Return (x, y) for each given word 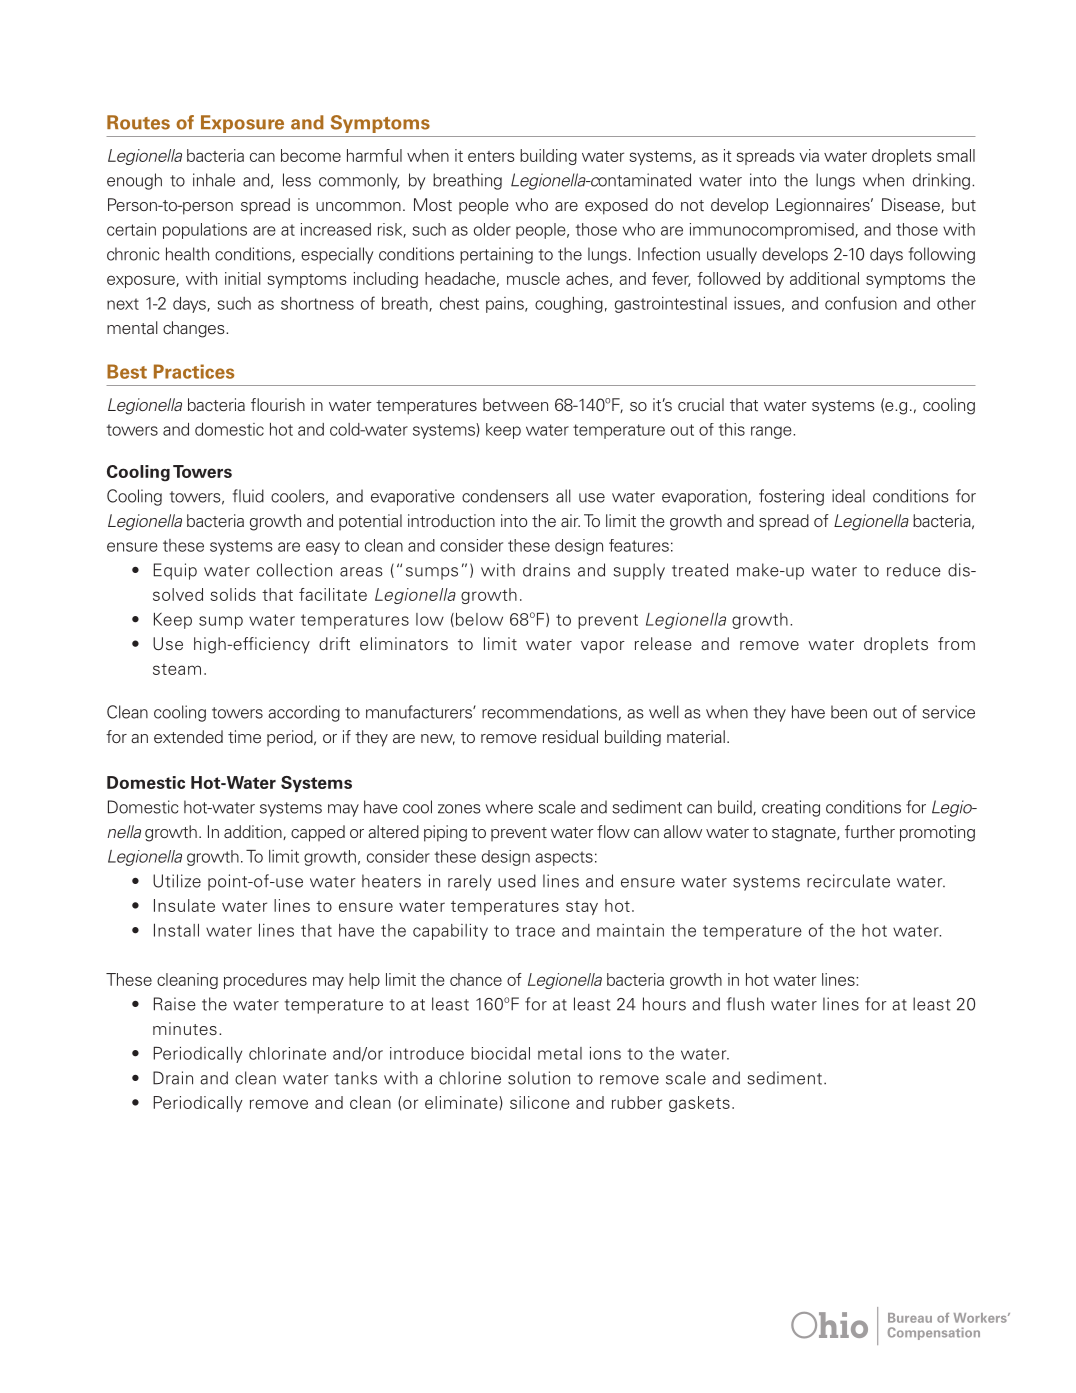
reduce (914, 570)
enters (491, 156)
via (809, 155)
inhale (214, 180)
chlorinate (287, 1053)
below (478, 620)
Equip (175, 571)
